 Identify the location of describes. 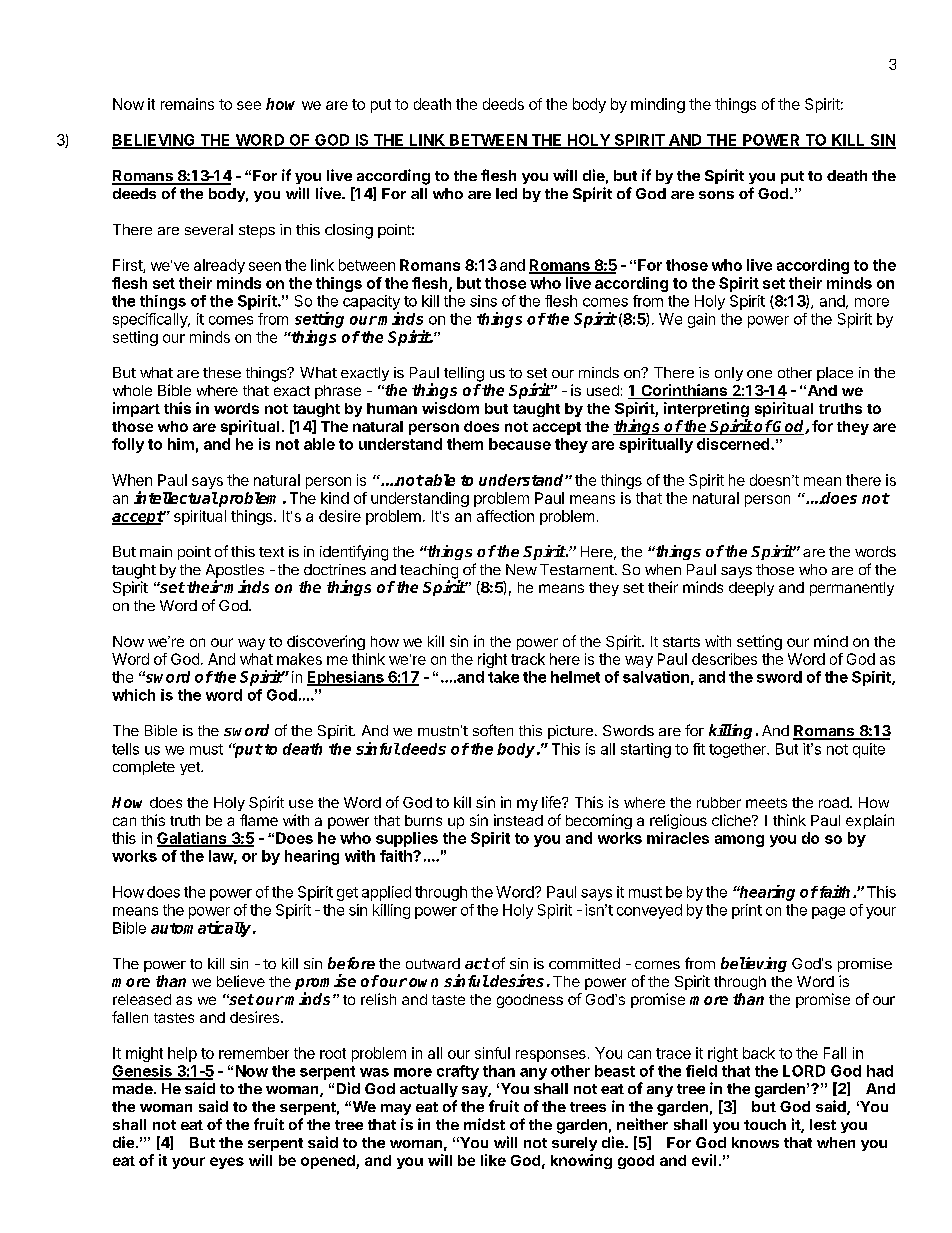
(724, 659).
